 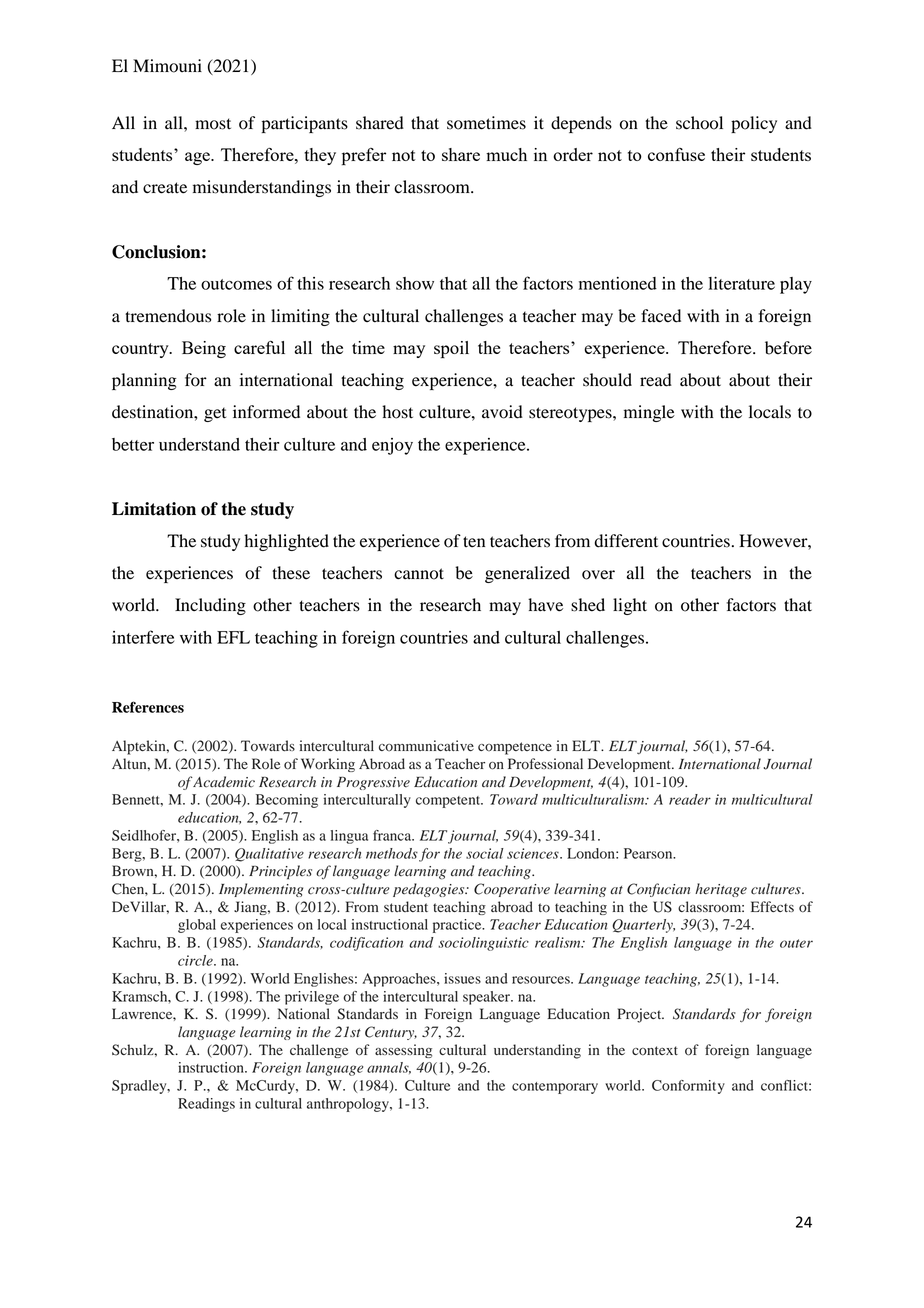 I want to click on mingle, so click(x=649, y=413).
